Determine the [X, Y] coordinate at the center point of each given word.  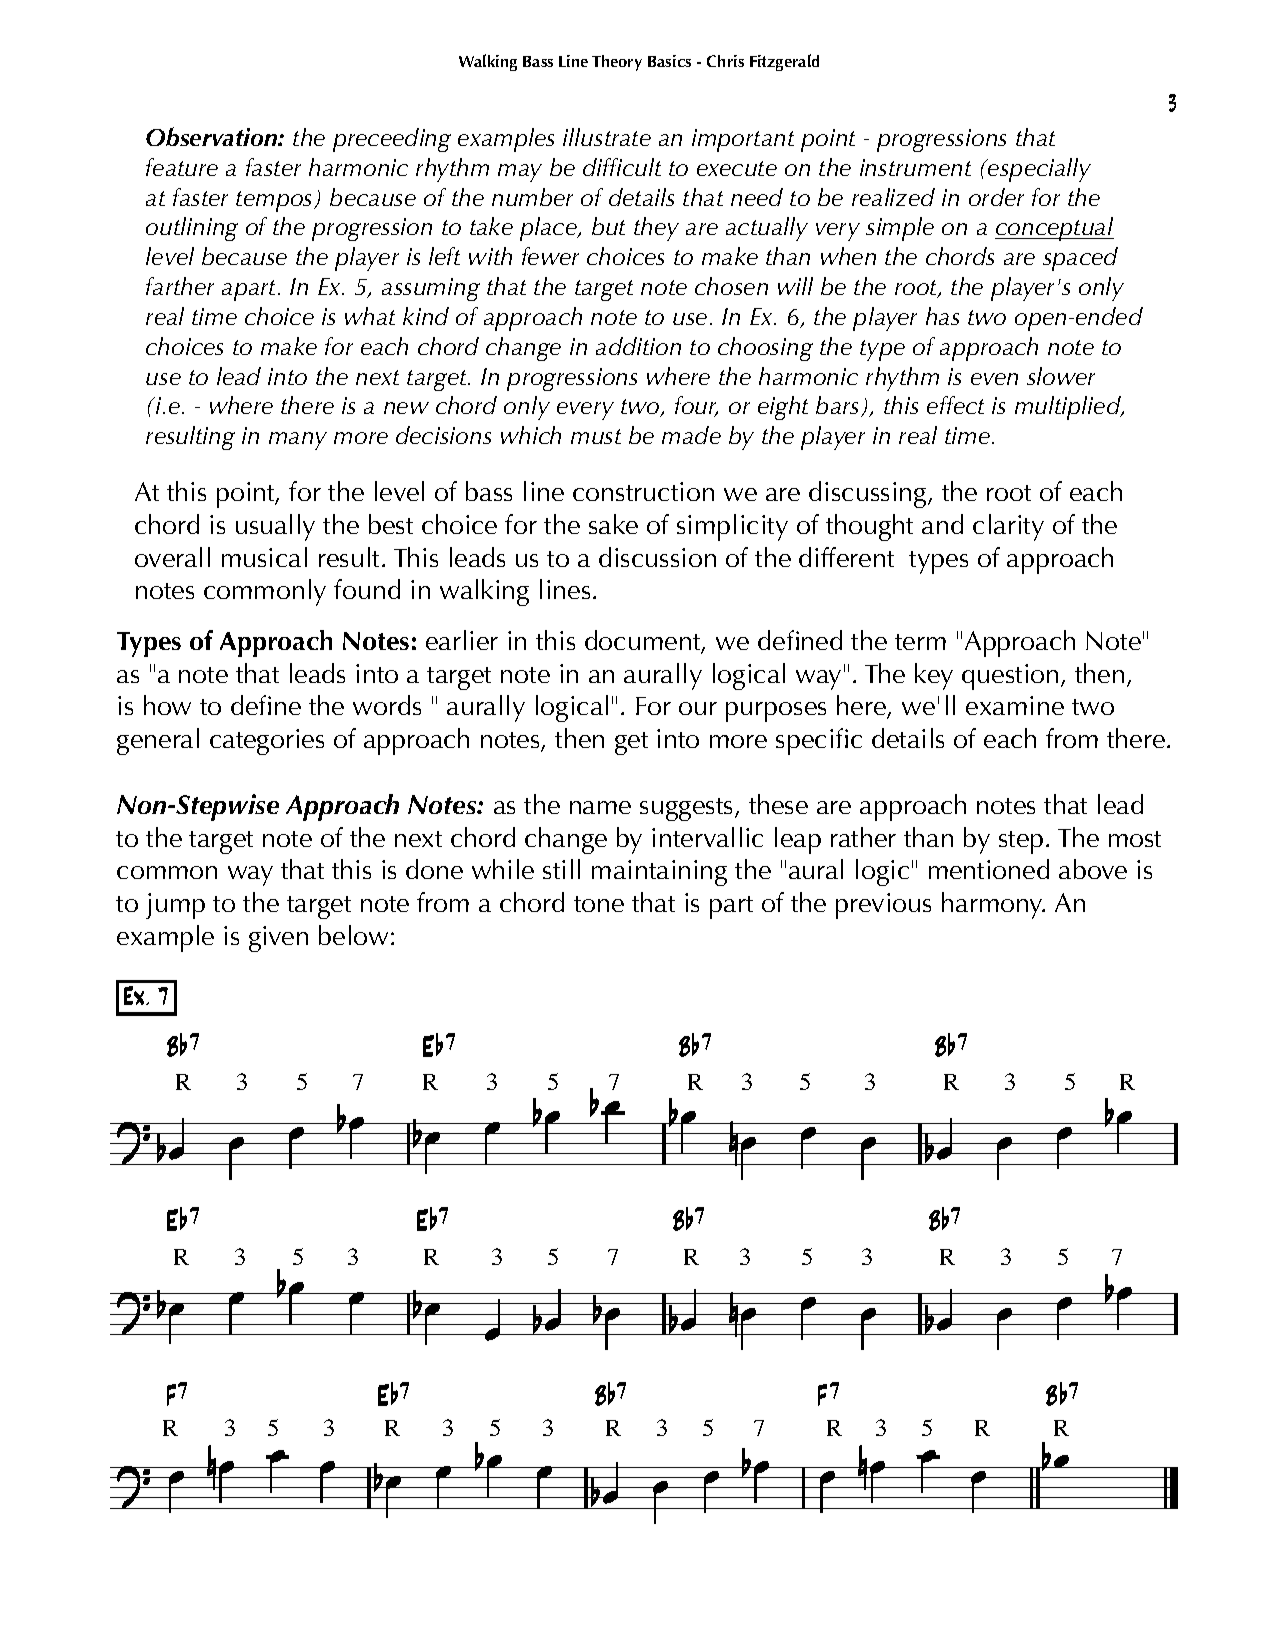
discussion [657, 557]
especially [1038, 170]
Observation [213, 136]
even [994, 379]
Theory [617, 63]
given [278, 939]
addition [638, 346]
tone [599, 904]
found [367, 589]
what [370, 316]
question [1010, 677]
